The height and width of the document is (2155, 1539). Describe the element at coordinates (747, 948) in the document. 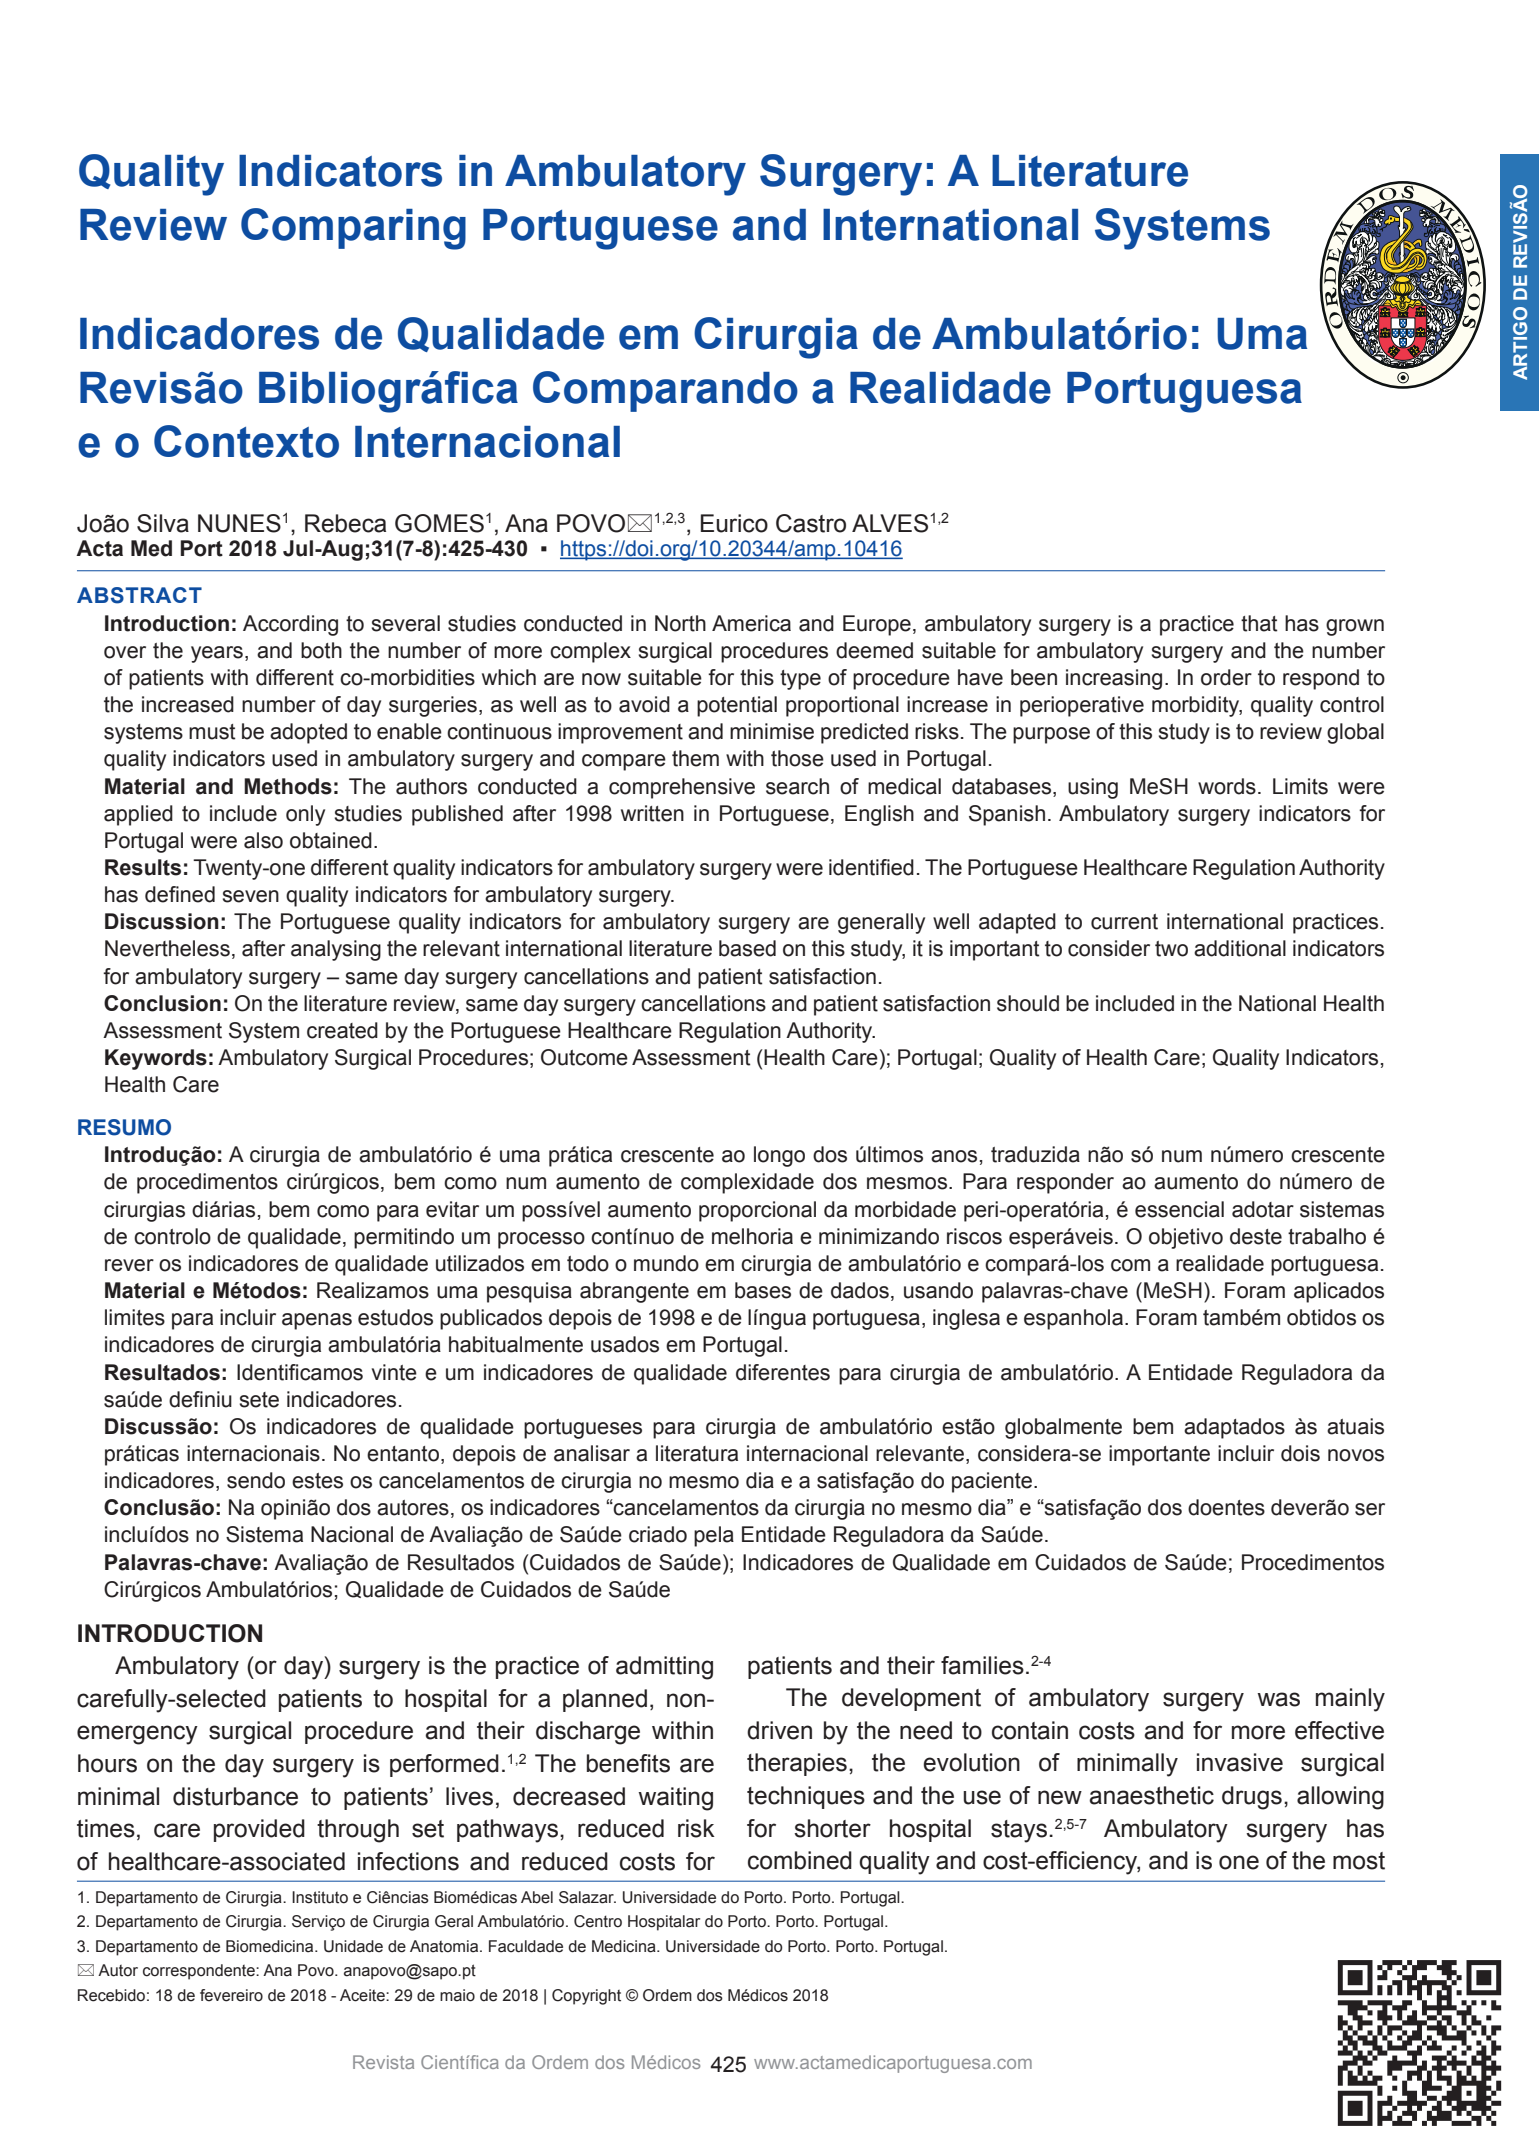

I see `based` at that location.
